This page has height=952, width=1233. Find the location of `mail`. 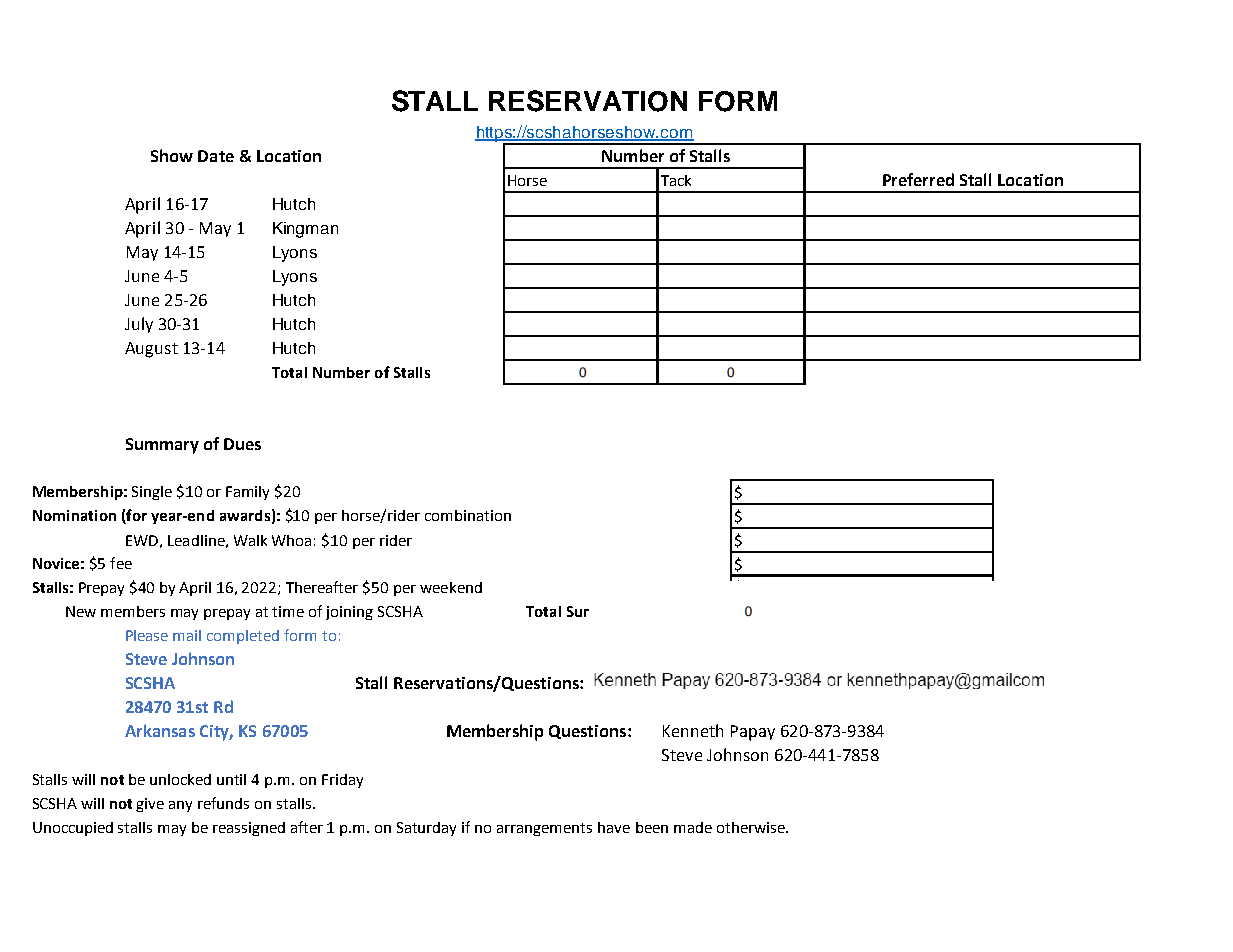

mail is located at coordinates (187, 635).
